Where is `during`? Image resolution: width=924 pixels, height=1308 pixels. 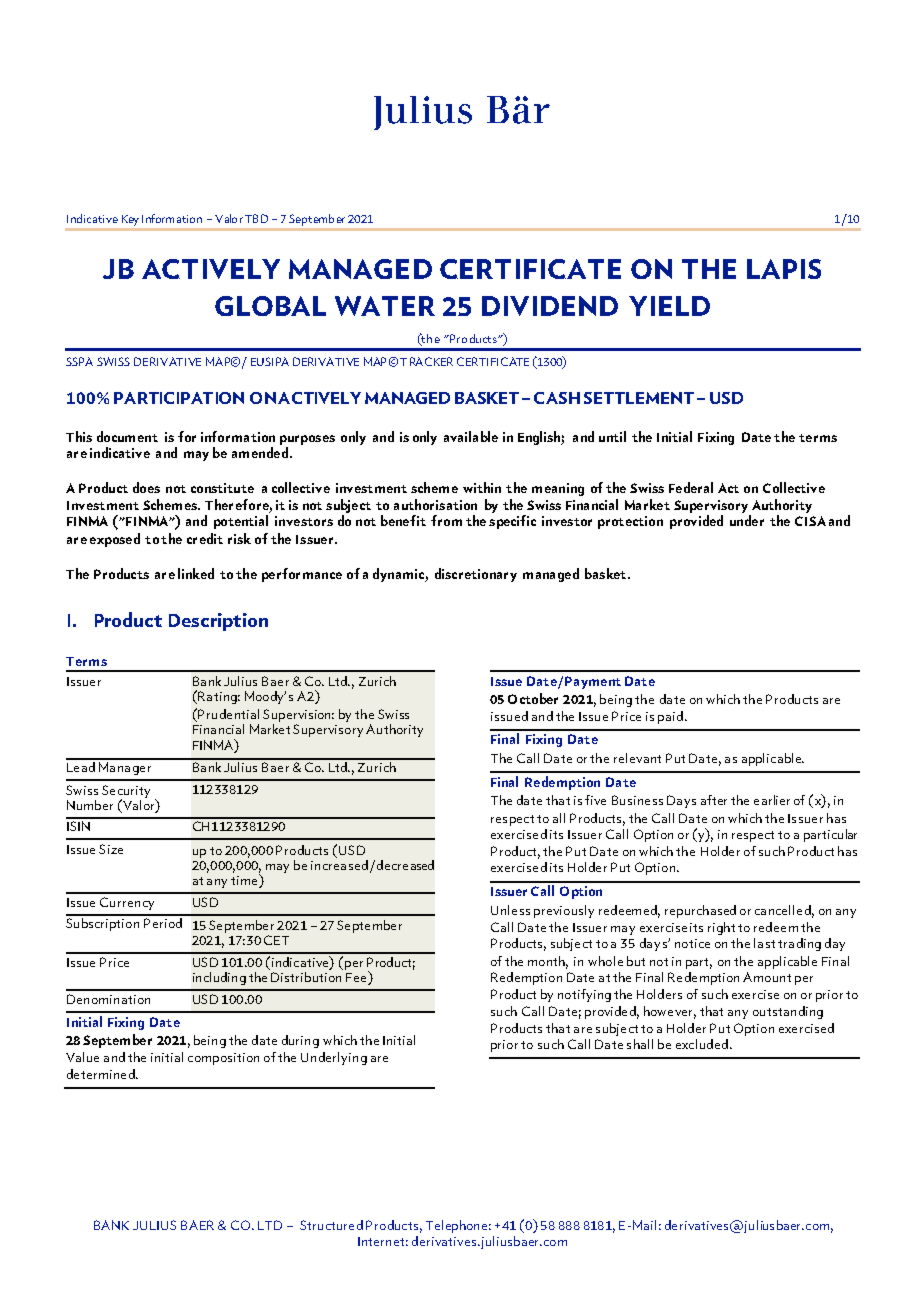
during is located at coordinates (300, 1041).
